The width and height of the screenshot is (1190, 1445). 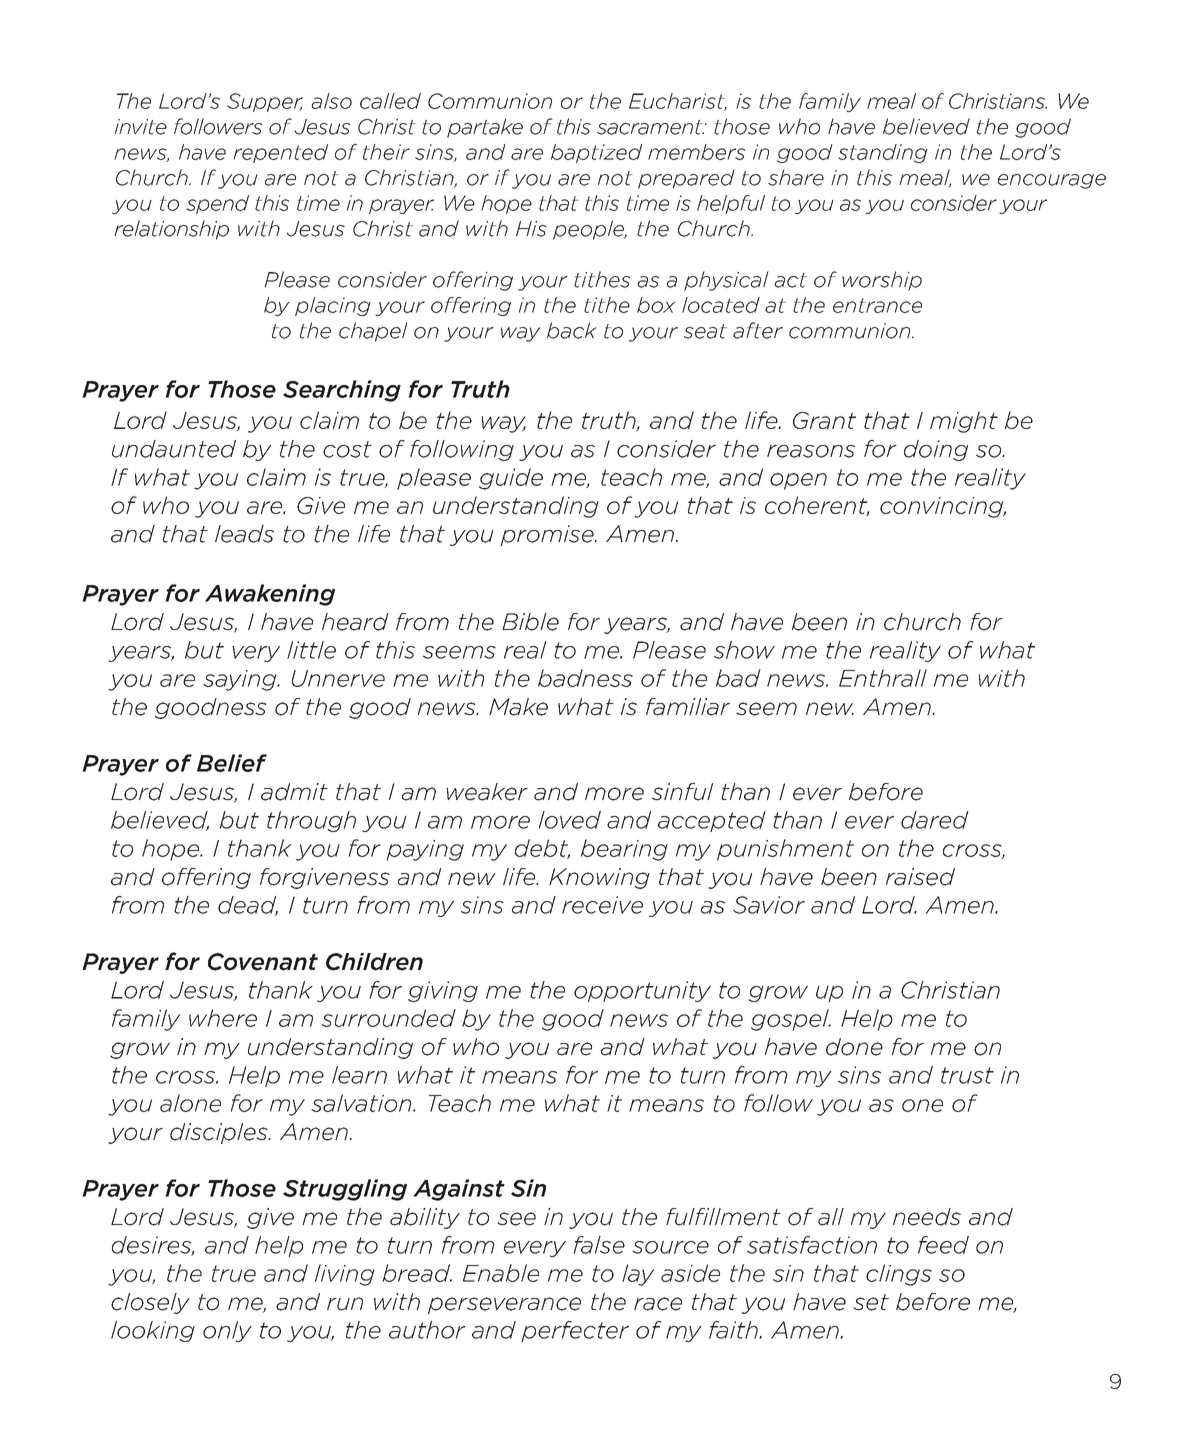 I want to click on might, so click(x=964, y=422).
